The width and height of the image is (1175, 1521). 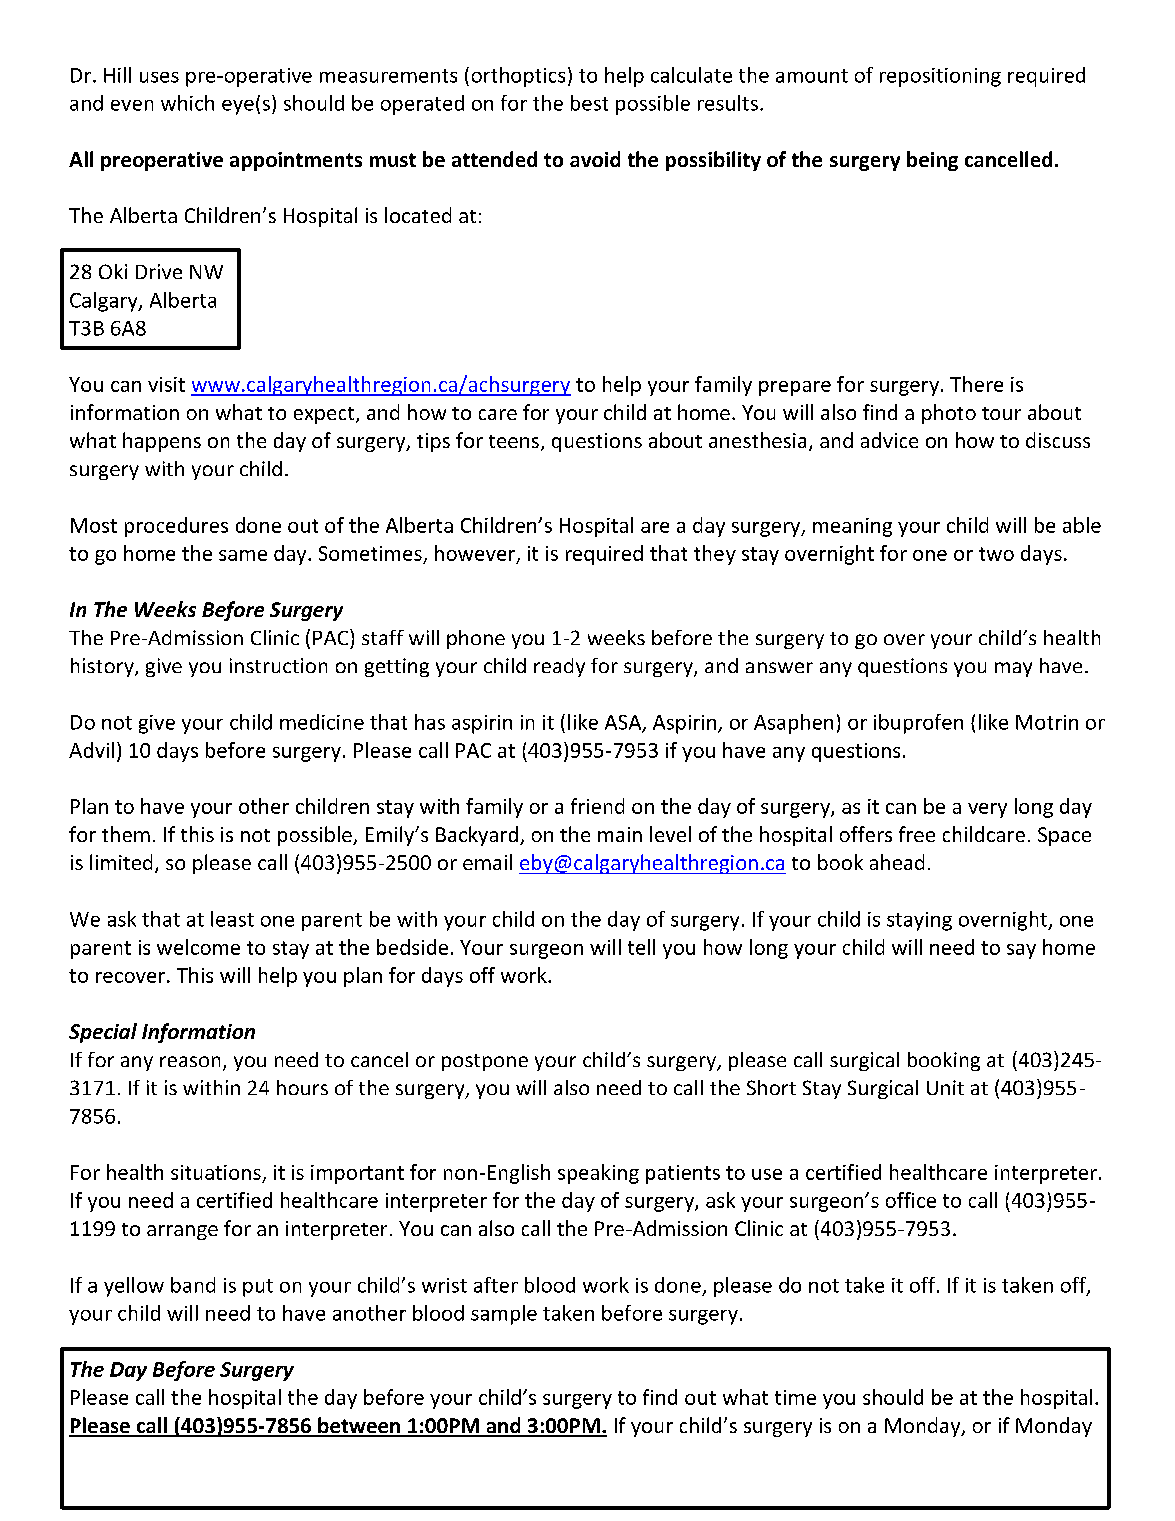 What do you see at coordinates (641, 947) in the image?
I see `tell` at bounding box center [641, 947].
